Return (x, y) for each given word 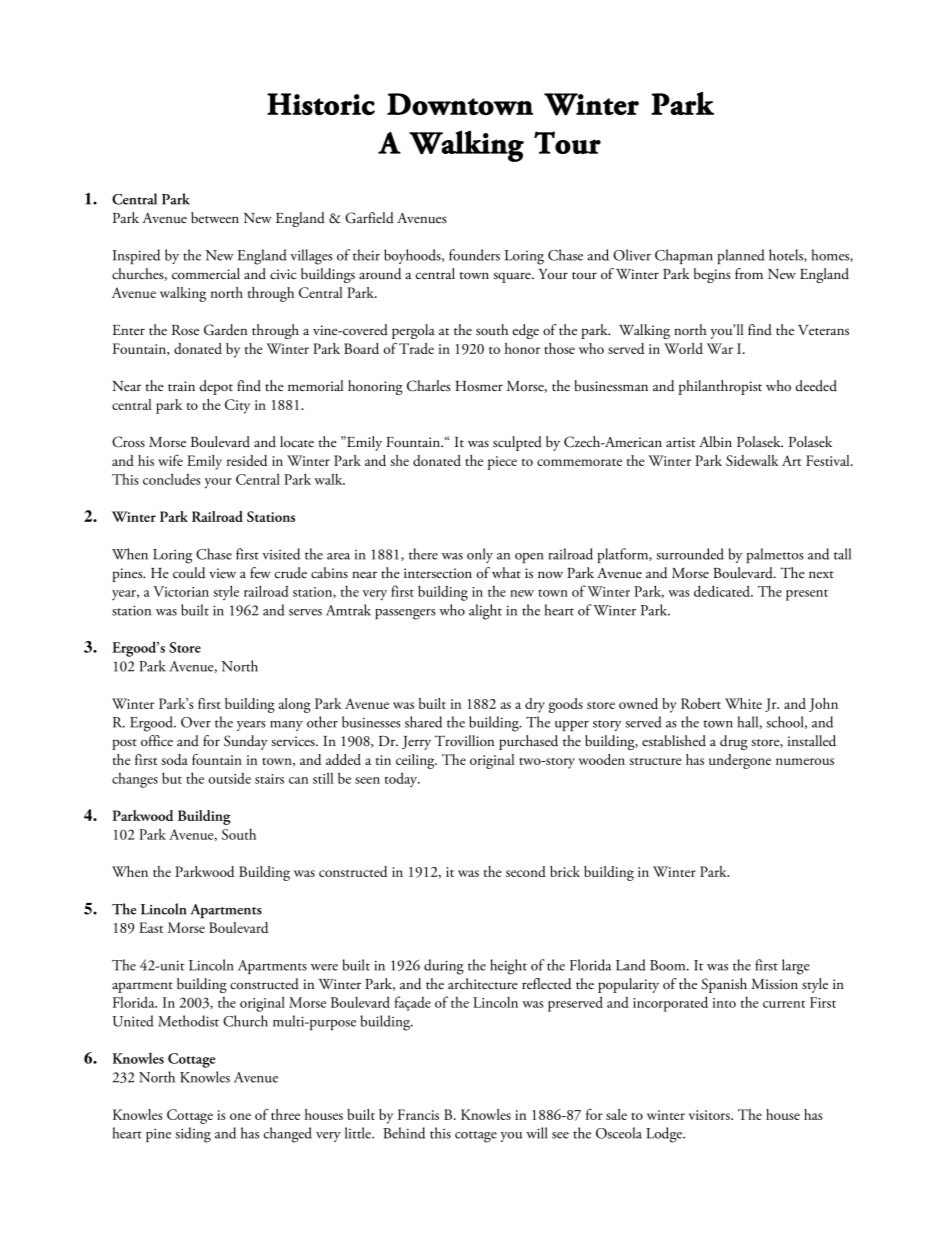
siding (193, 1135)
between (215, 218)
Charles (429, 386)
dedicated (723, 591)
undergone (740, 761)
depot (216, 387)
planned (741, 256)
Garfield (369, 218)
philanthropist (720, 387)
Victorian (181, 591)
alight (485, 612)
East (151, 927)
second (526, 871)
